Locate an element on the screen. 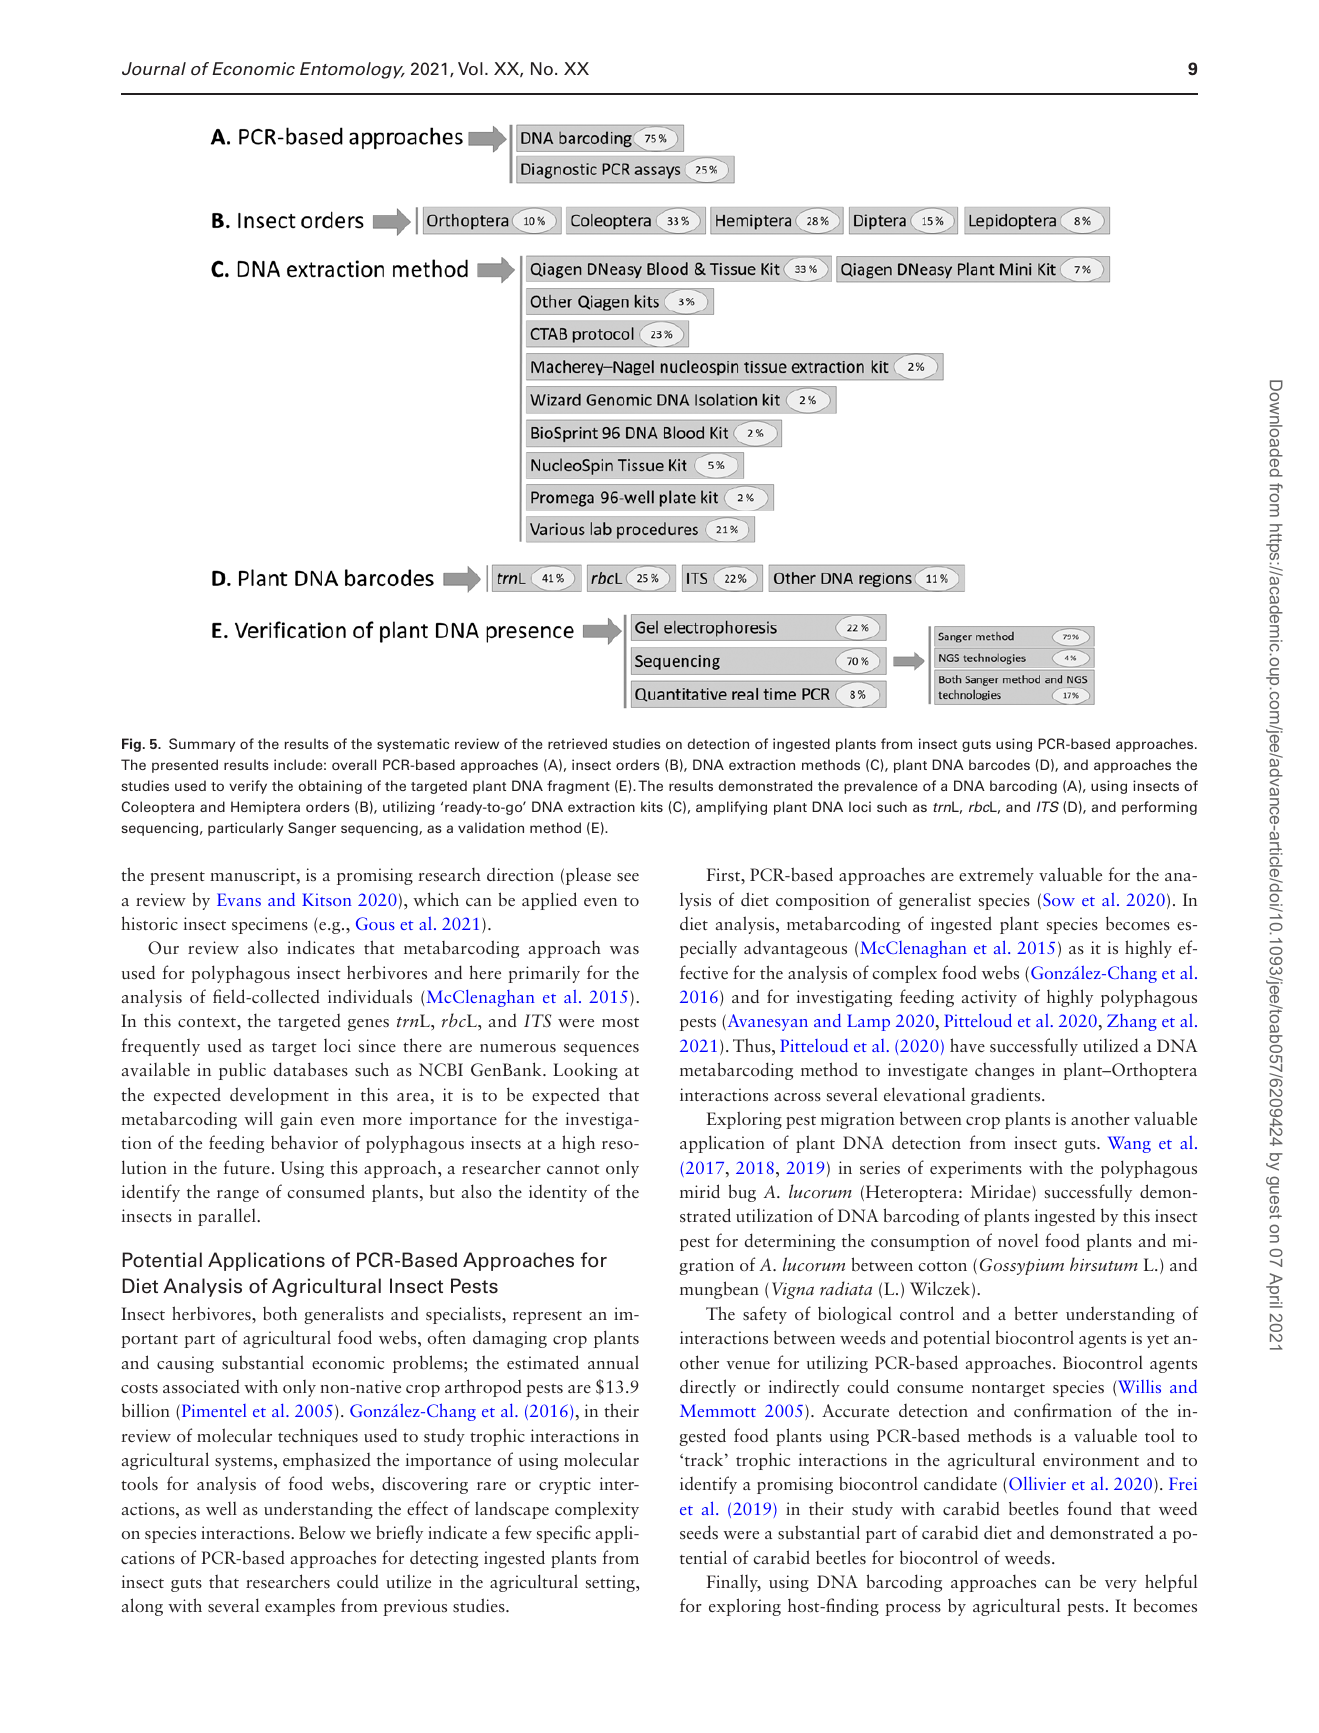 This screenshot has height=1733, width=1319. bug is located at coordinates (742, 1193).
